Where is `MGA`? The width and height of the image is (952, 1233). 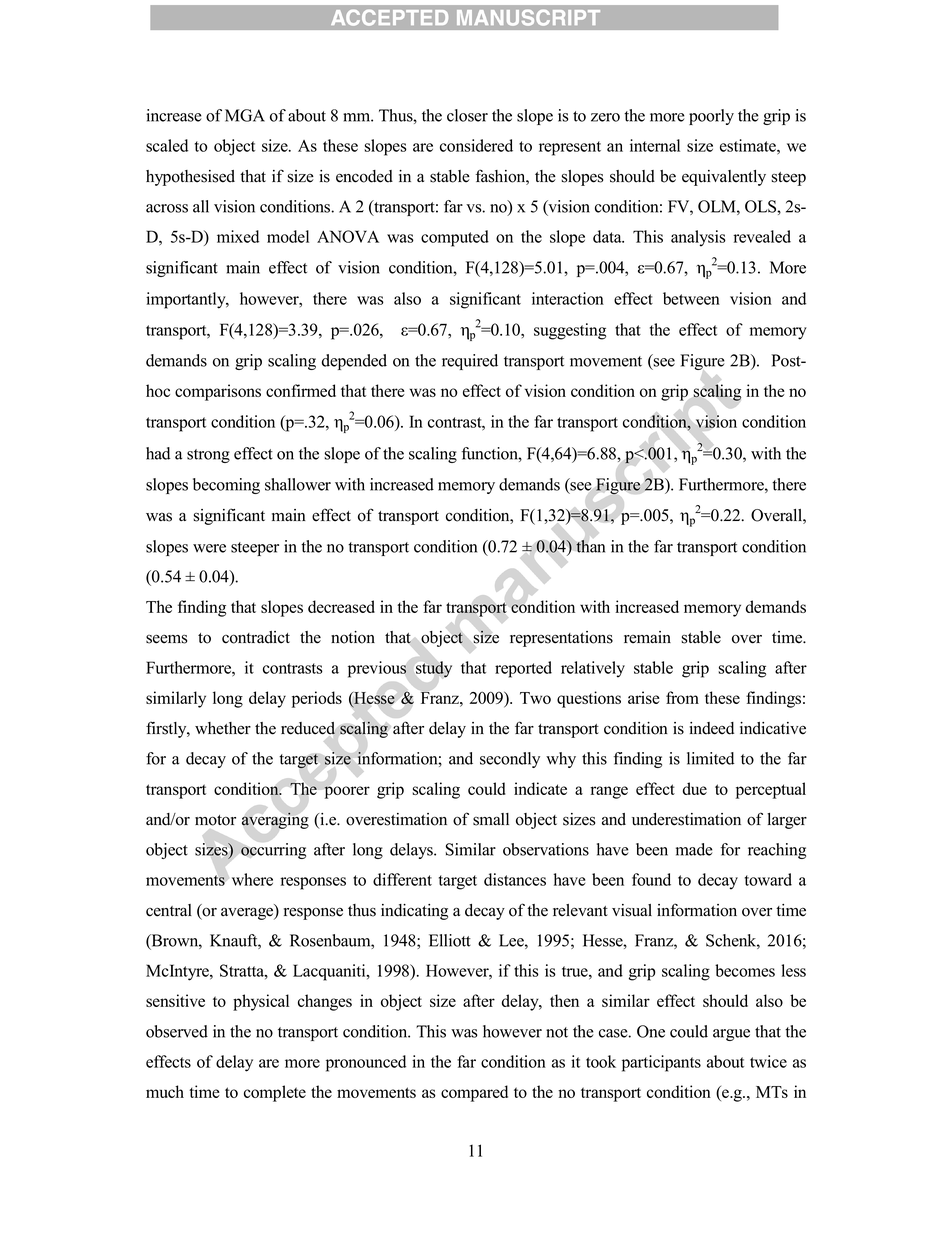 MGA is located at coordinates (245, 115).
